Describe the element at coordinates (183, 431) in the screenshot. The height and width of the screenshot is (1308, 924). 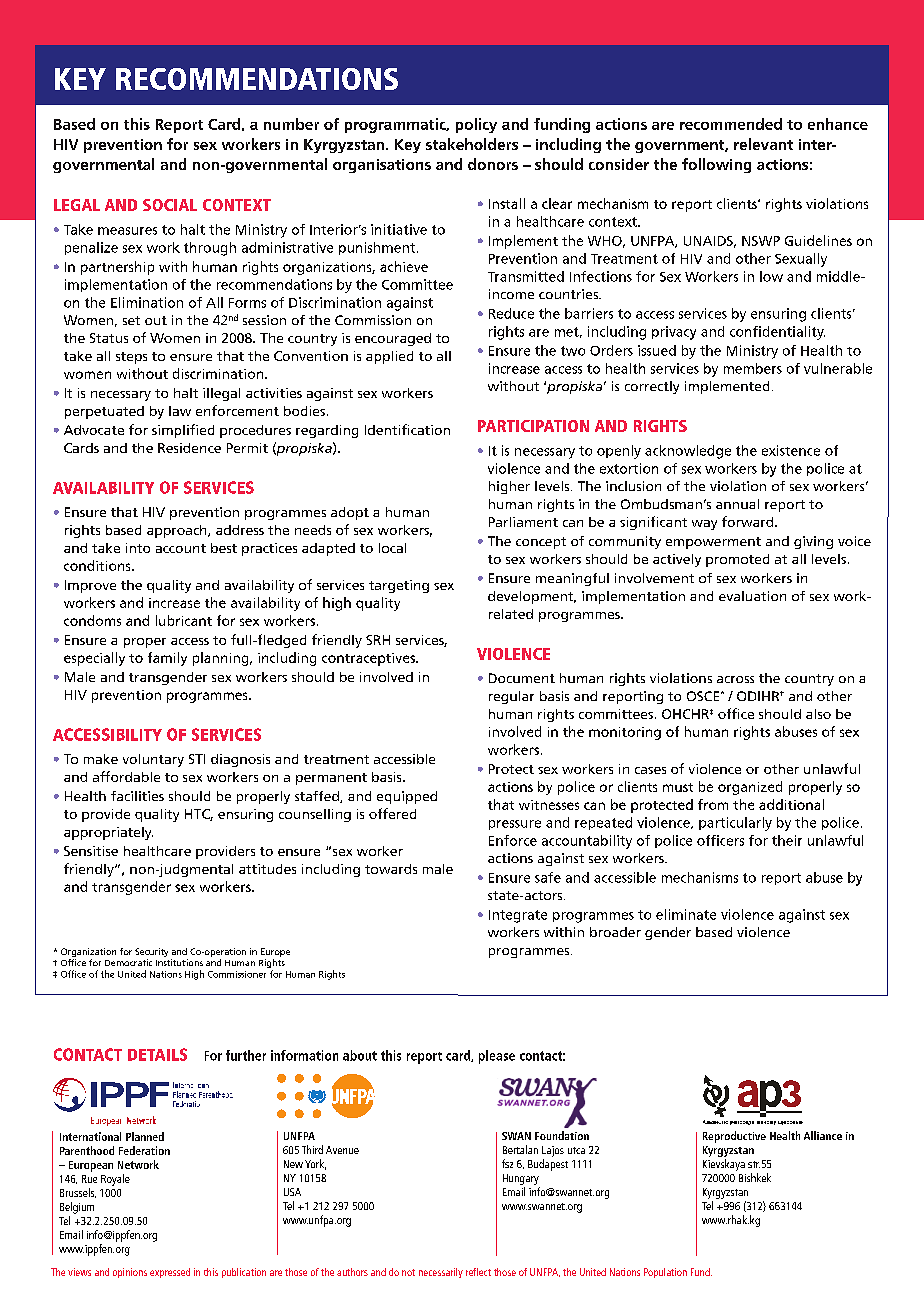
I see `simplified` at that location.
